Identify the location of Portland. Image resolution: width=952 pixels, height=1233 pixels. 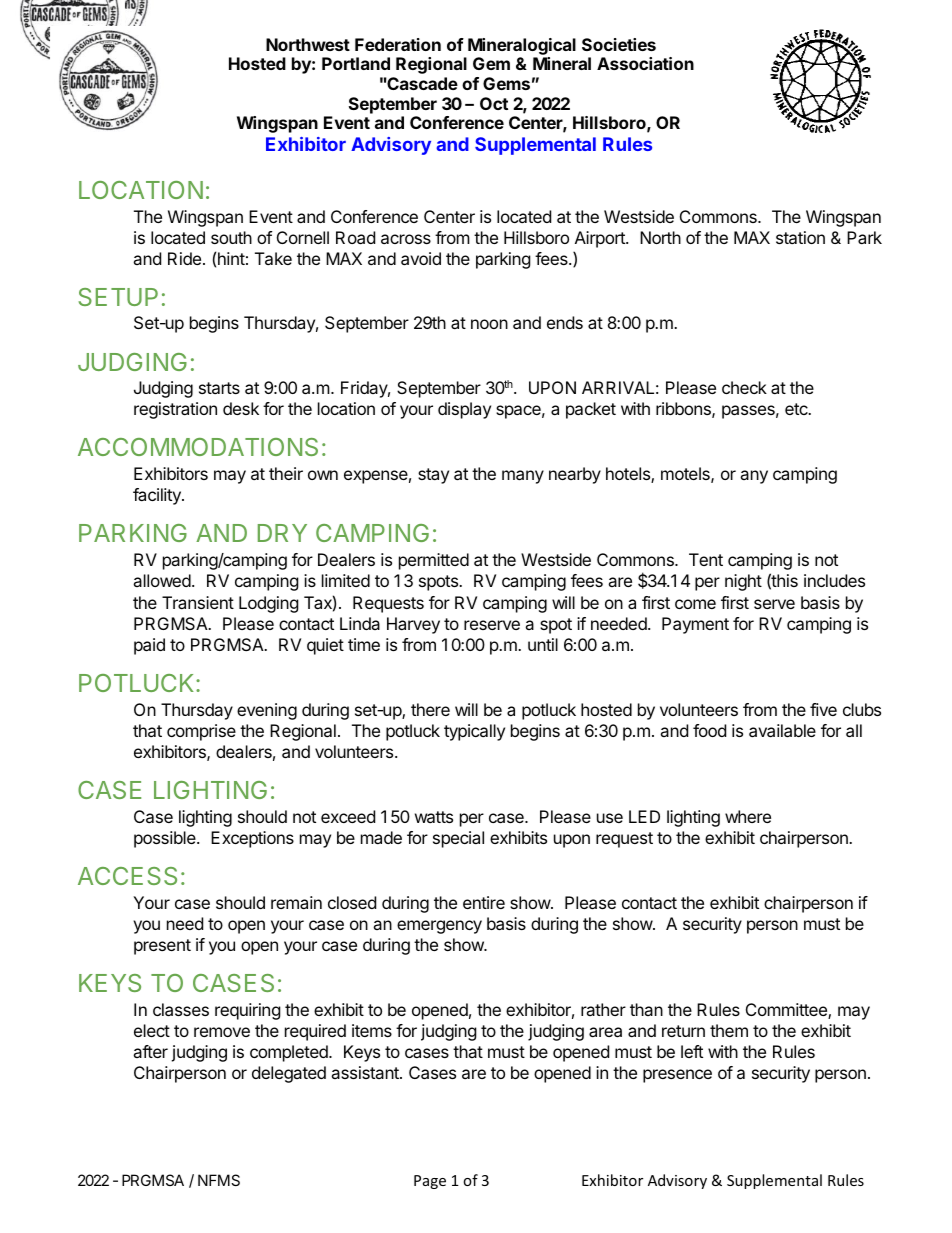
(356, 63).
